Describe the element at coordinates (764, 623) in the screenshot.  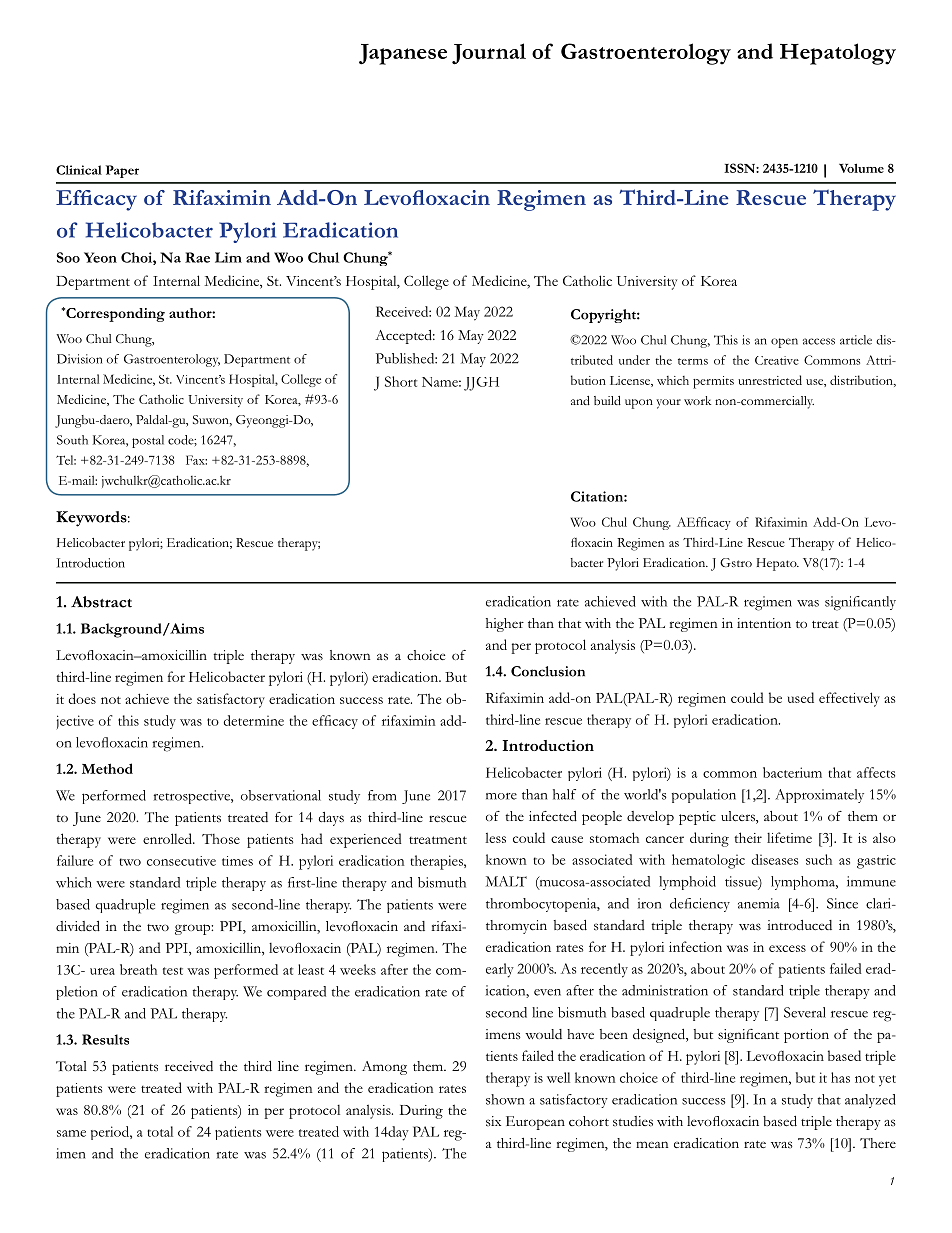
I see `intention` at that location.
